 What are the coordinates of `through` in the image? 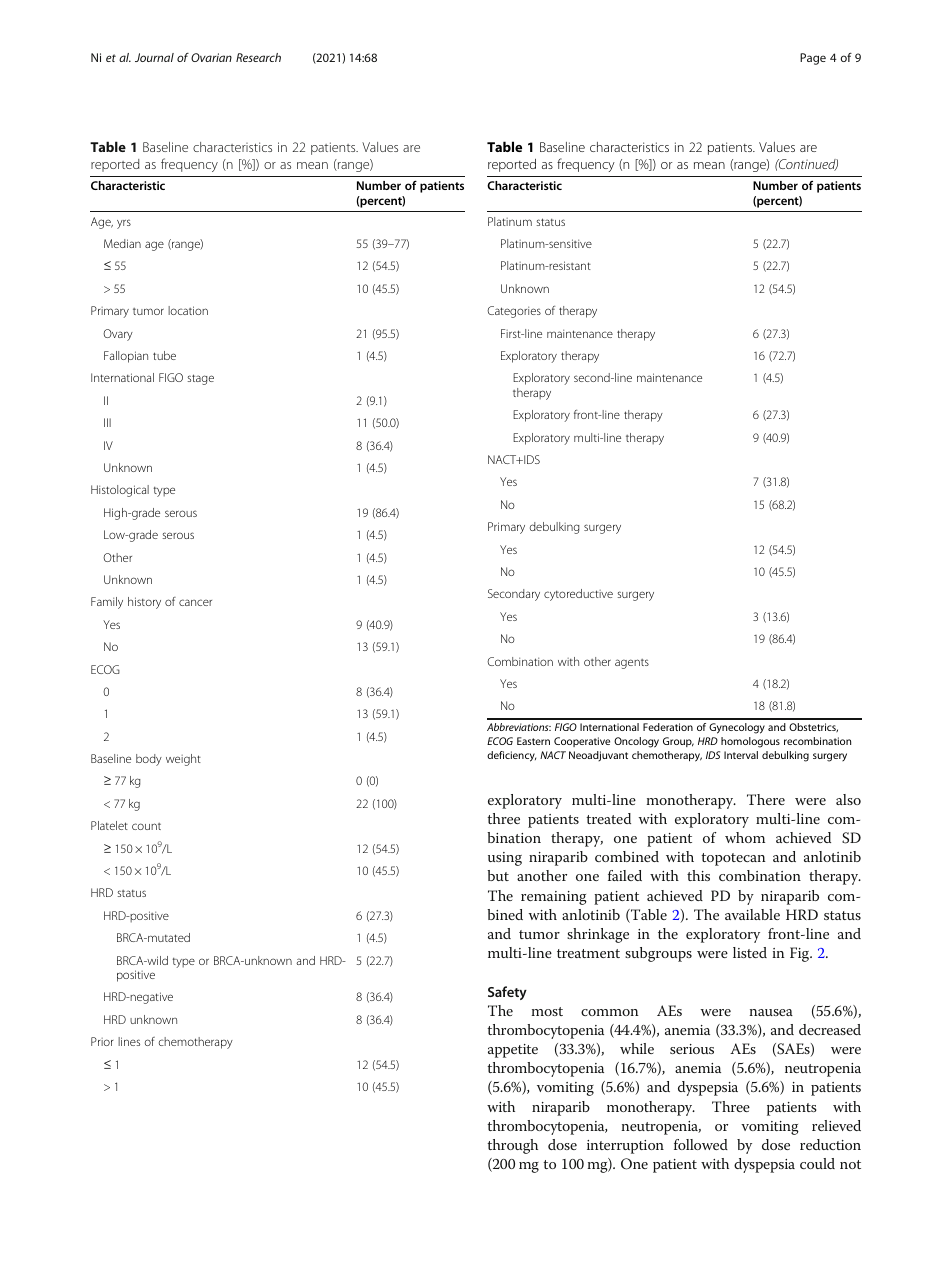 It's located at (512, 1146).
